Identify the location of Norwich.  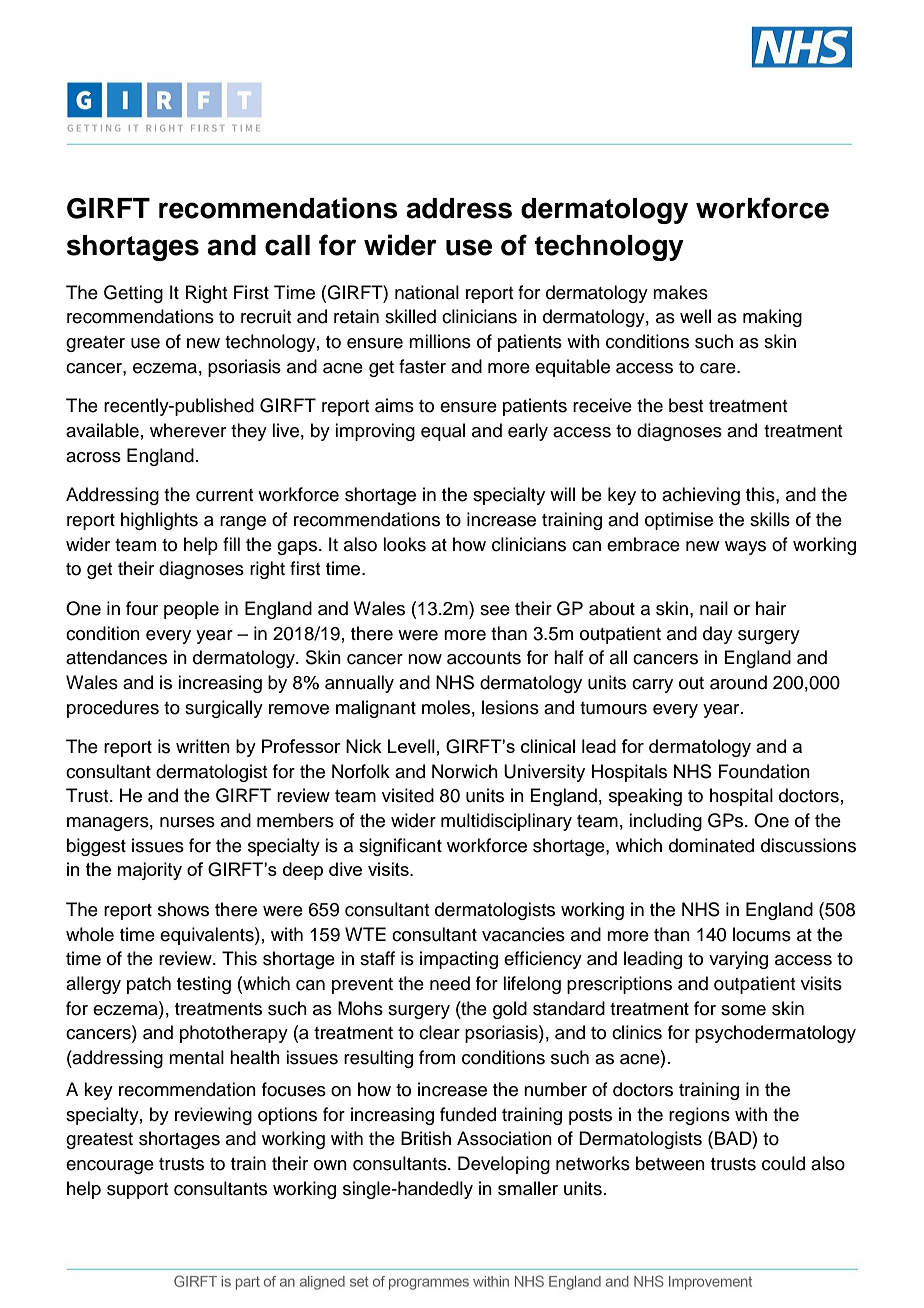
(465, 771).
